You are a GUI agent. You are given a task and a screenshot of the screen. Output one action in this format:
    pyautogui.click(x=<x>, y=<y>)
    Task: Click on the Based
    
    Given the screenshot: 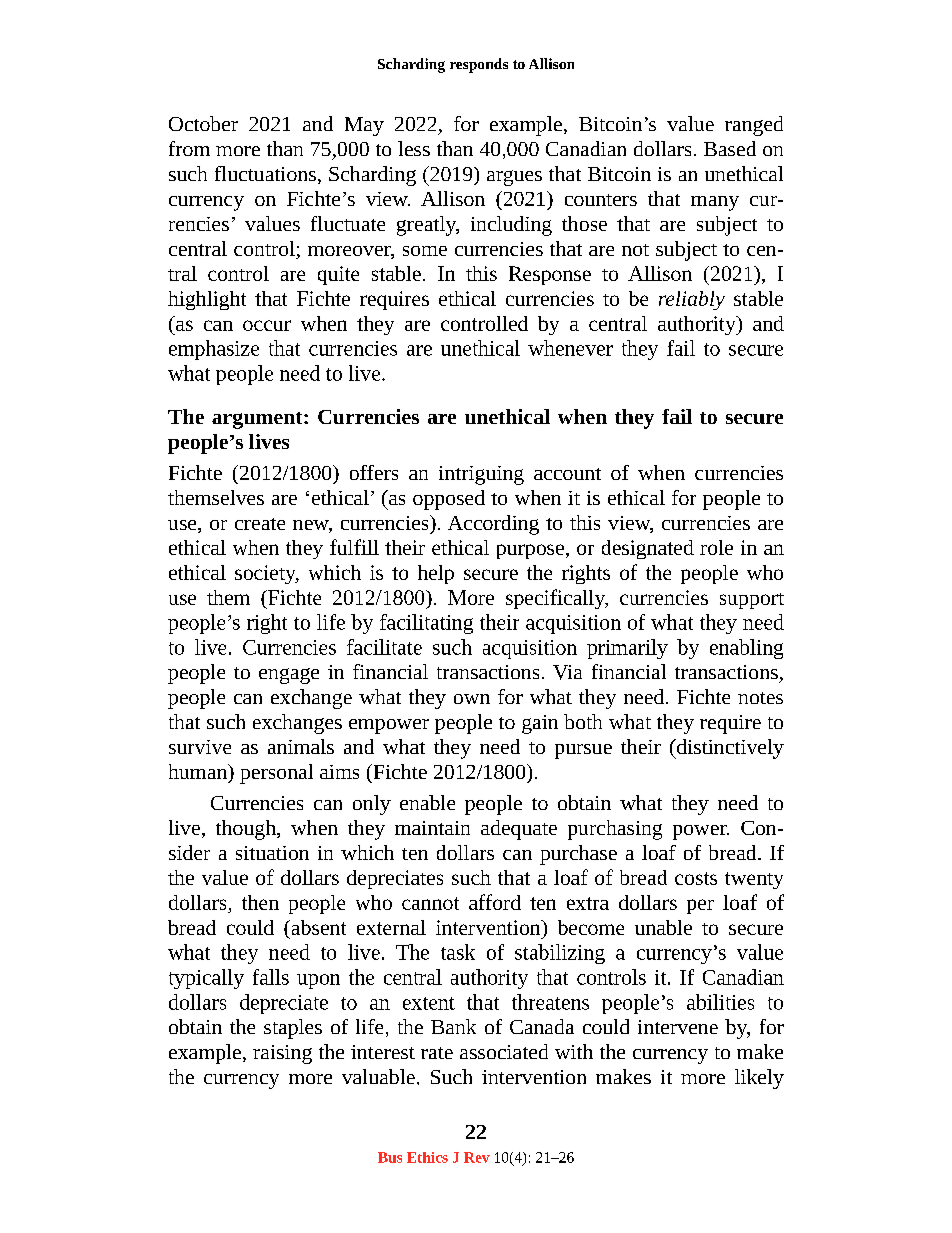 What is the action you would take?
    pyautogui.click(x=730, y=148)
